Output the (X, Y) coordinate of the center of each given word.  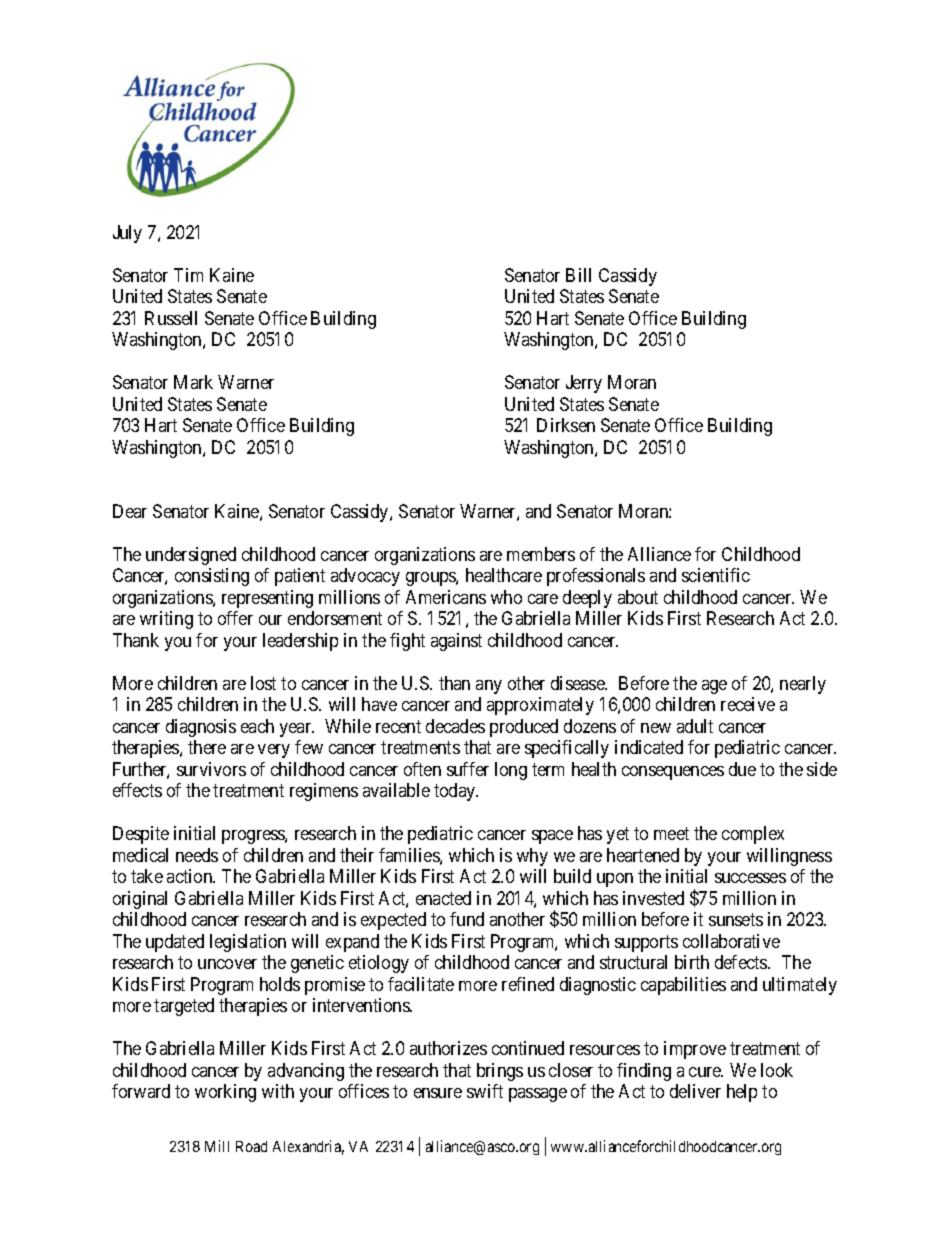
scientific (716, 575)
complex (753, 835)
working (225, 1093)
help (742, 1093)
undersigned (191, 556)
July (127, 234)
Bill (578, 275)
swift (485, 1091)
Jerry (584, 384)
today (456, 792)
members (541, 554)
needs (197, 855)
